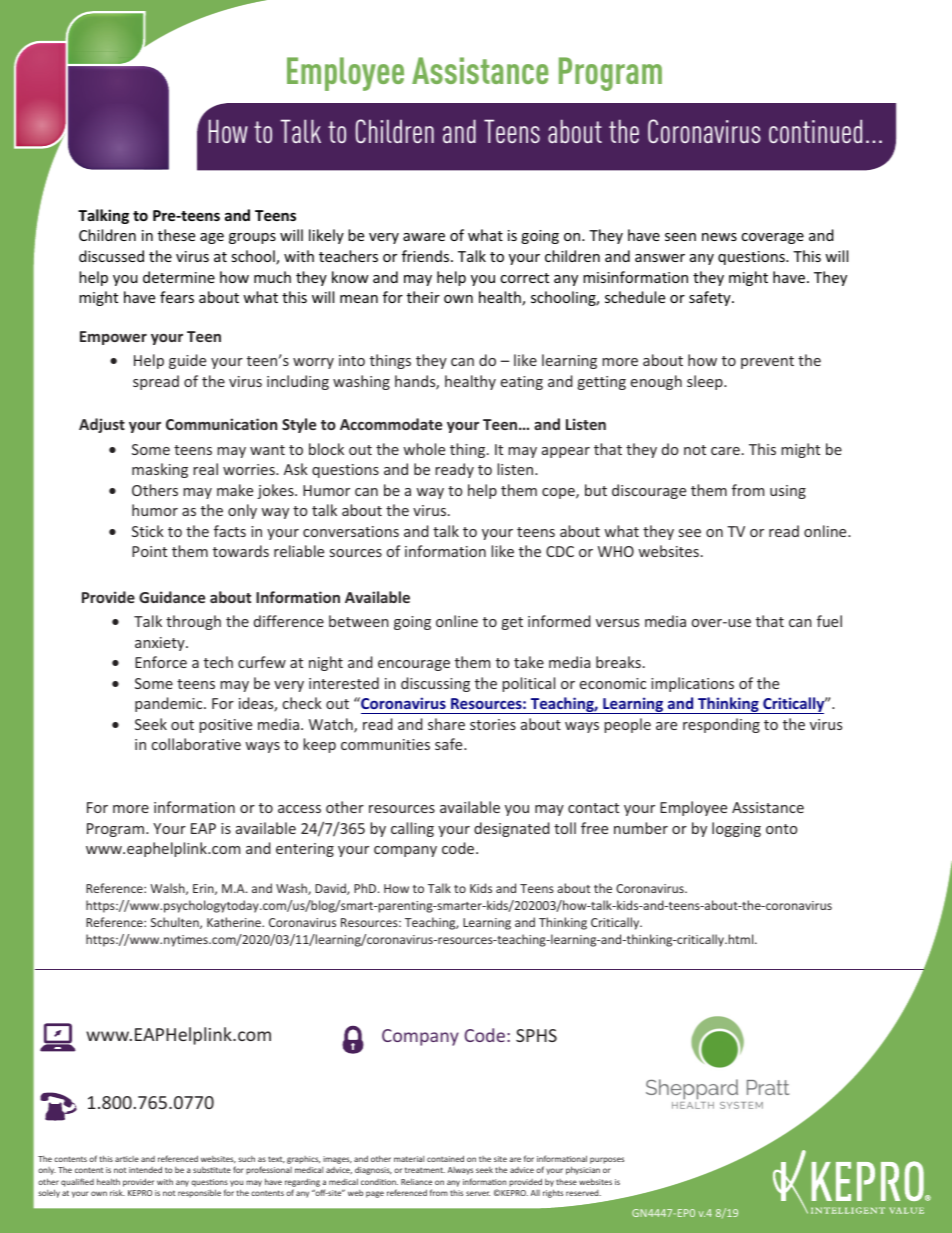 The width and height of the screenshot is (952, 1233). What do you see at coordinates (607, 1160) in the screenshot?
I see `purposes` at bounding box center [607, 1160].
